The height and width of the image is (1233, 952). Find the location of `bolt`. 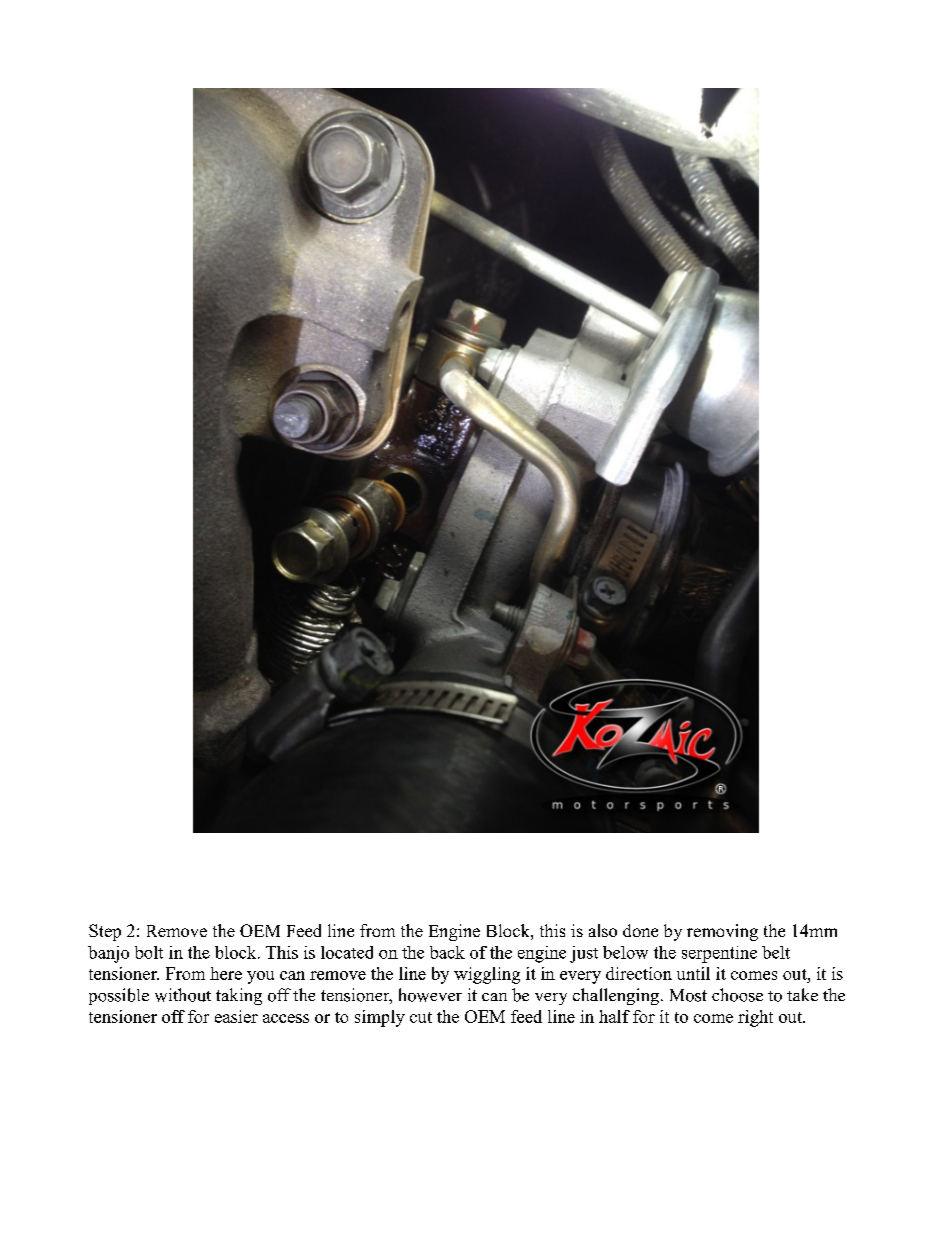

bolt is located at coordinates (149, 952).
